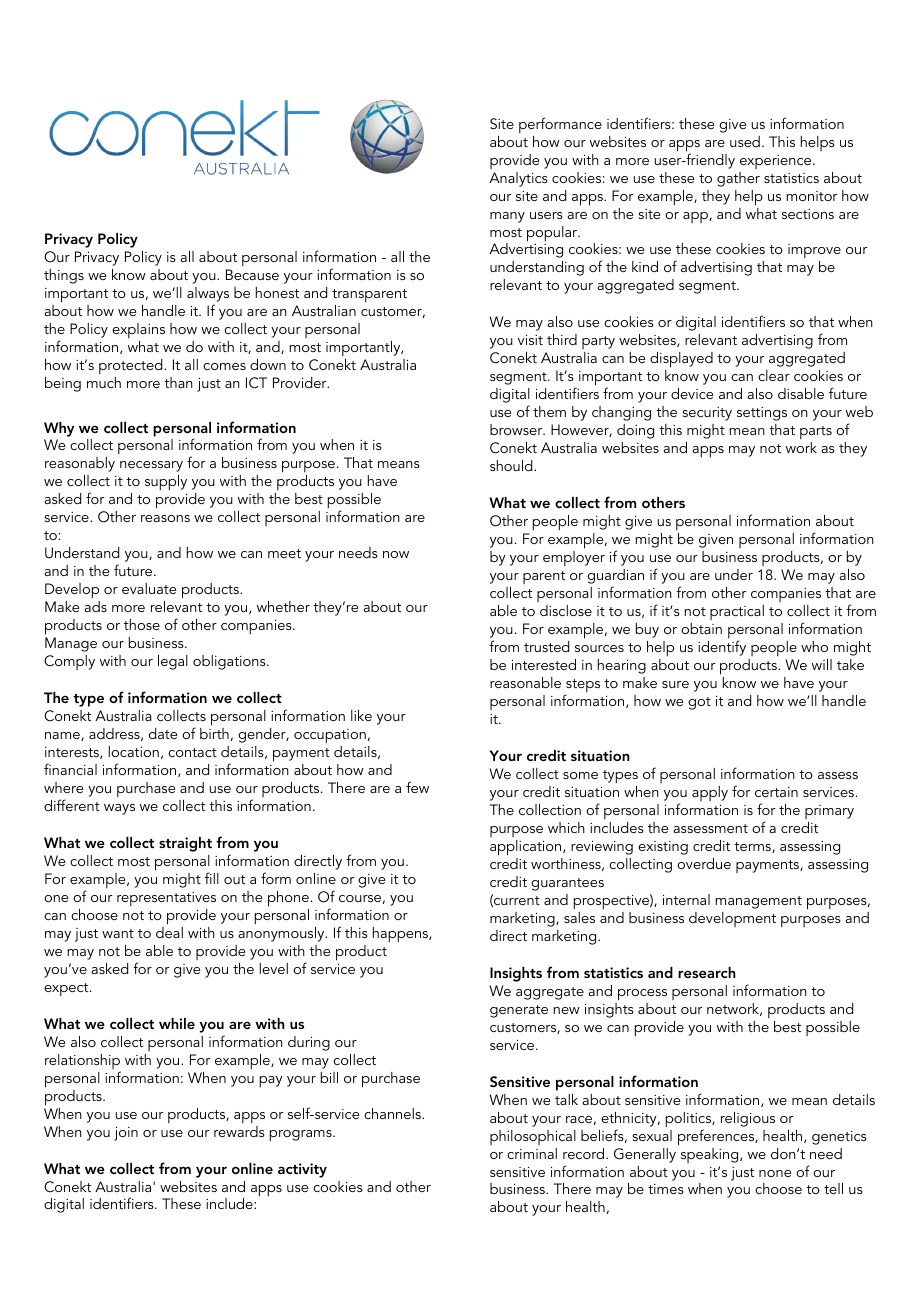  Describe the element at coordinates (518, 179) in the document. I see `Analytics` at that location.
